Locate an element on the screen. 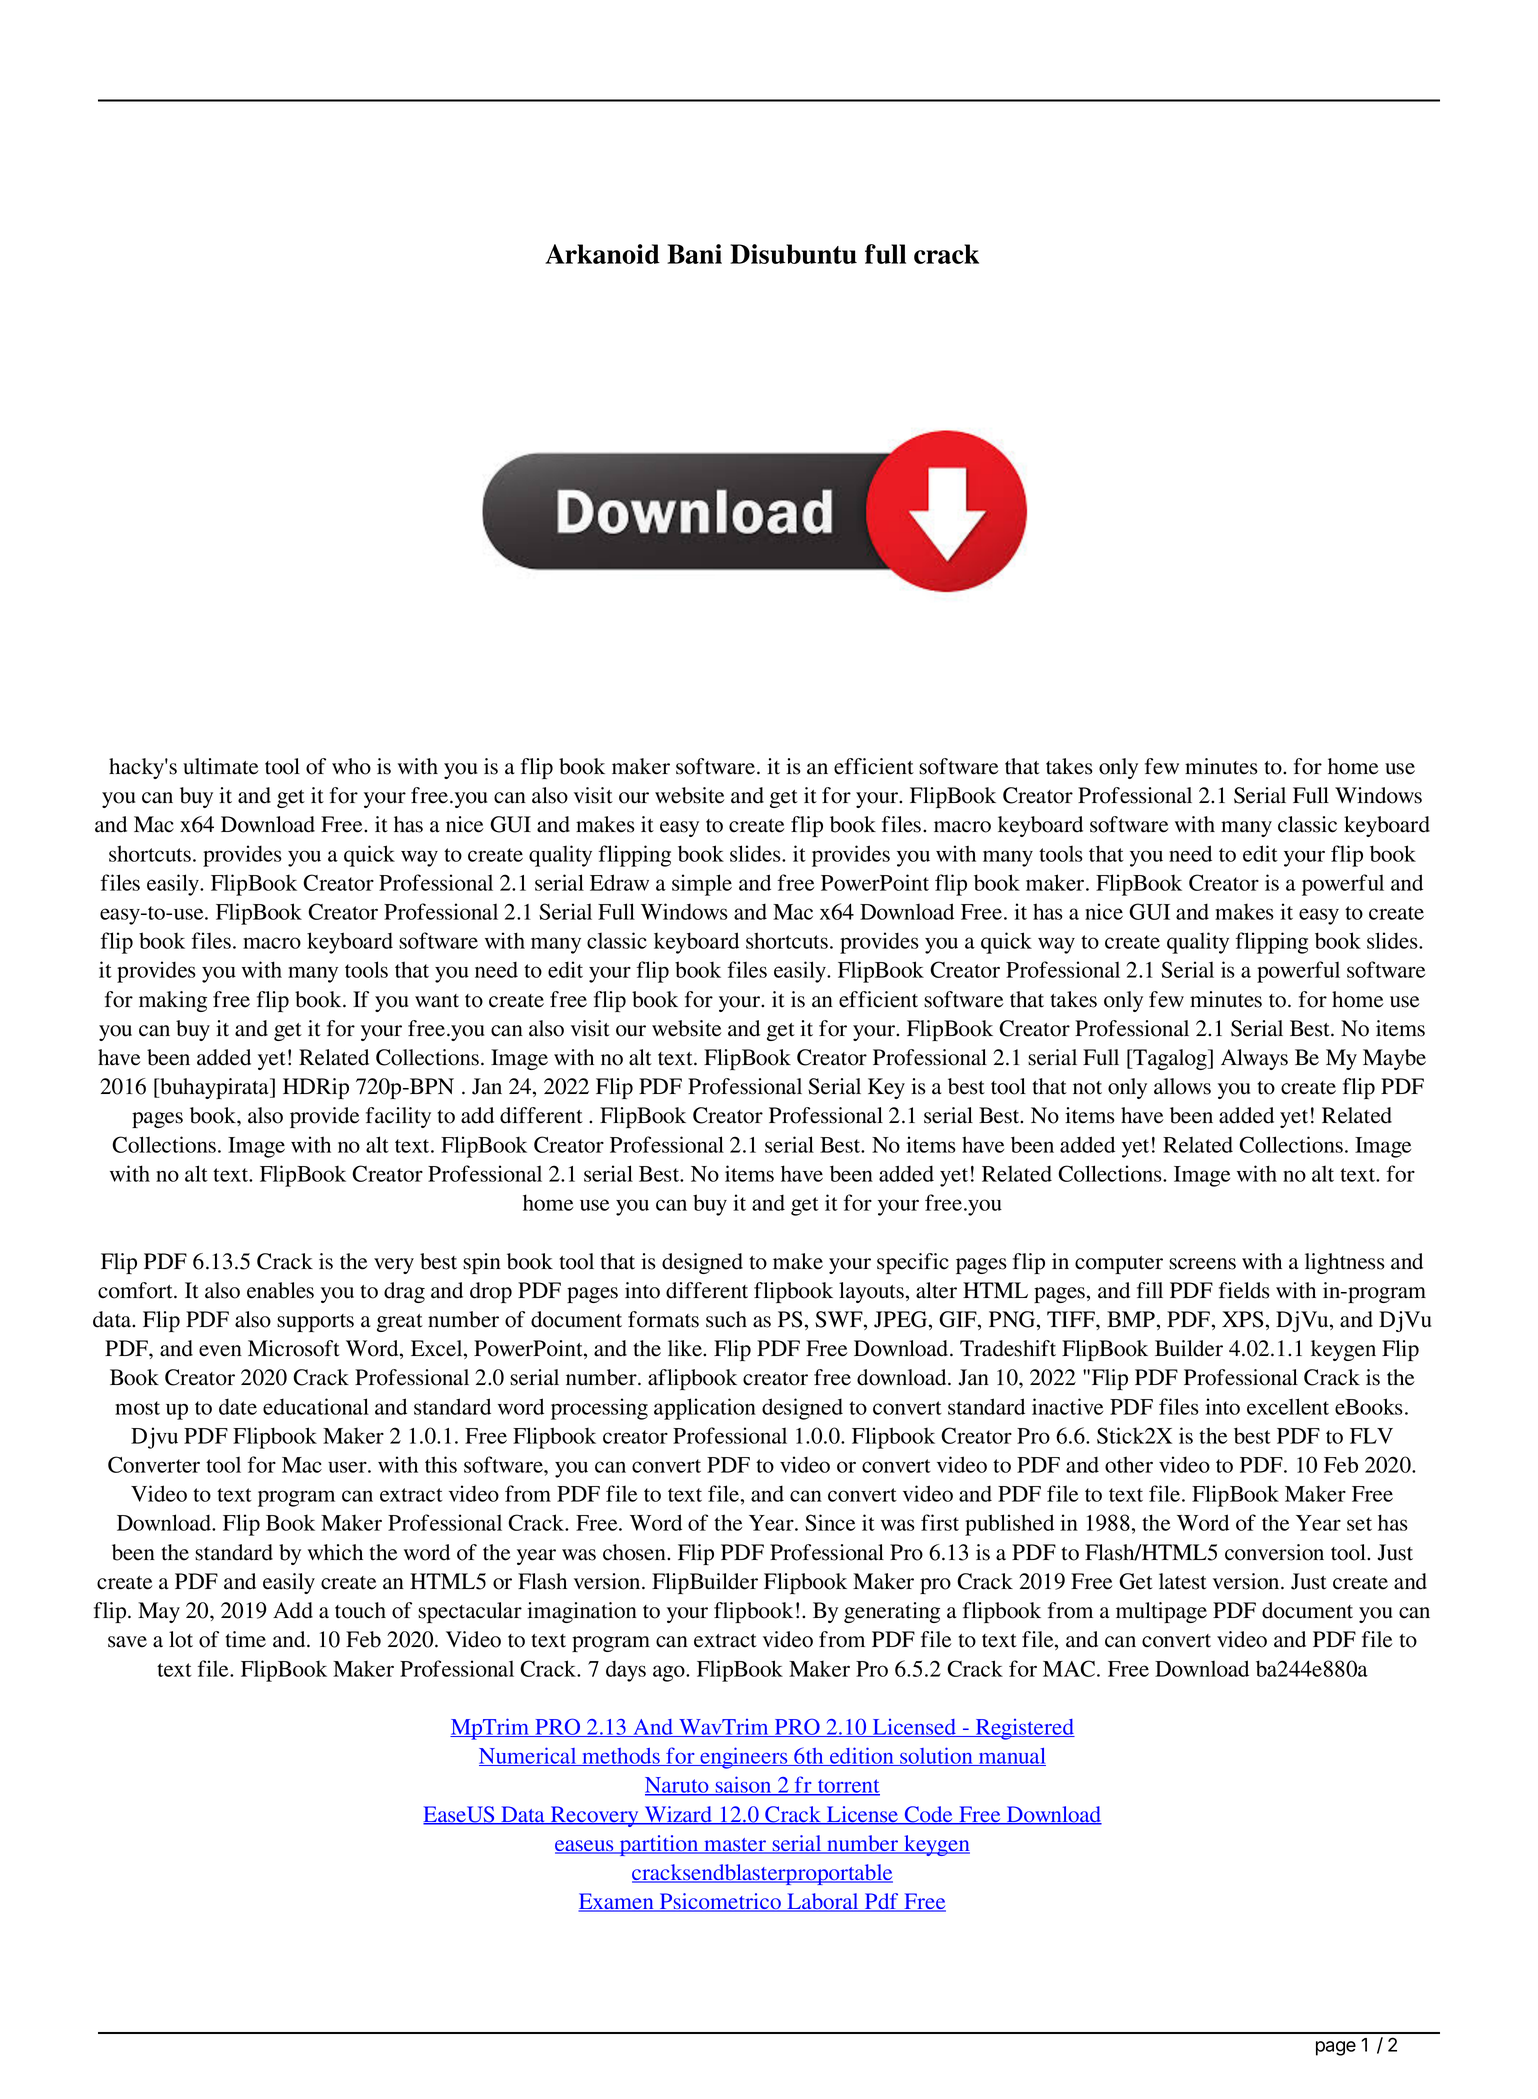 This screenshot has width=1538, height=2099. such is located at coordinates (726, 1319).
